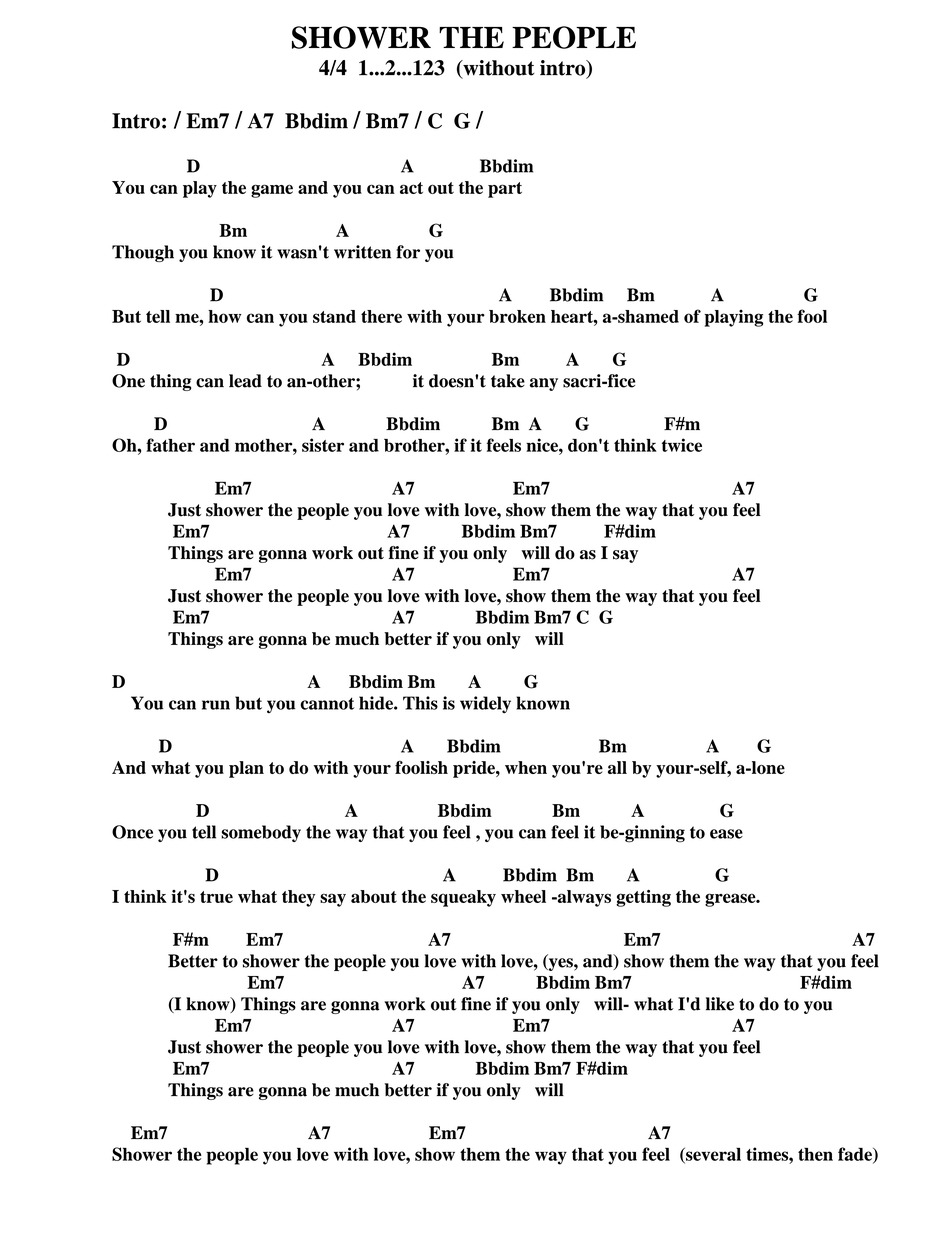  What do you see at coordinates (216, 705) in the image?
I see `run` at bounding box center [216, 705].
